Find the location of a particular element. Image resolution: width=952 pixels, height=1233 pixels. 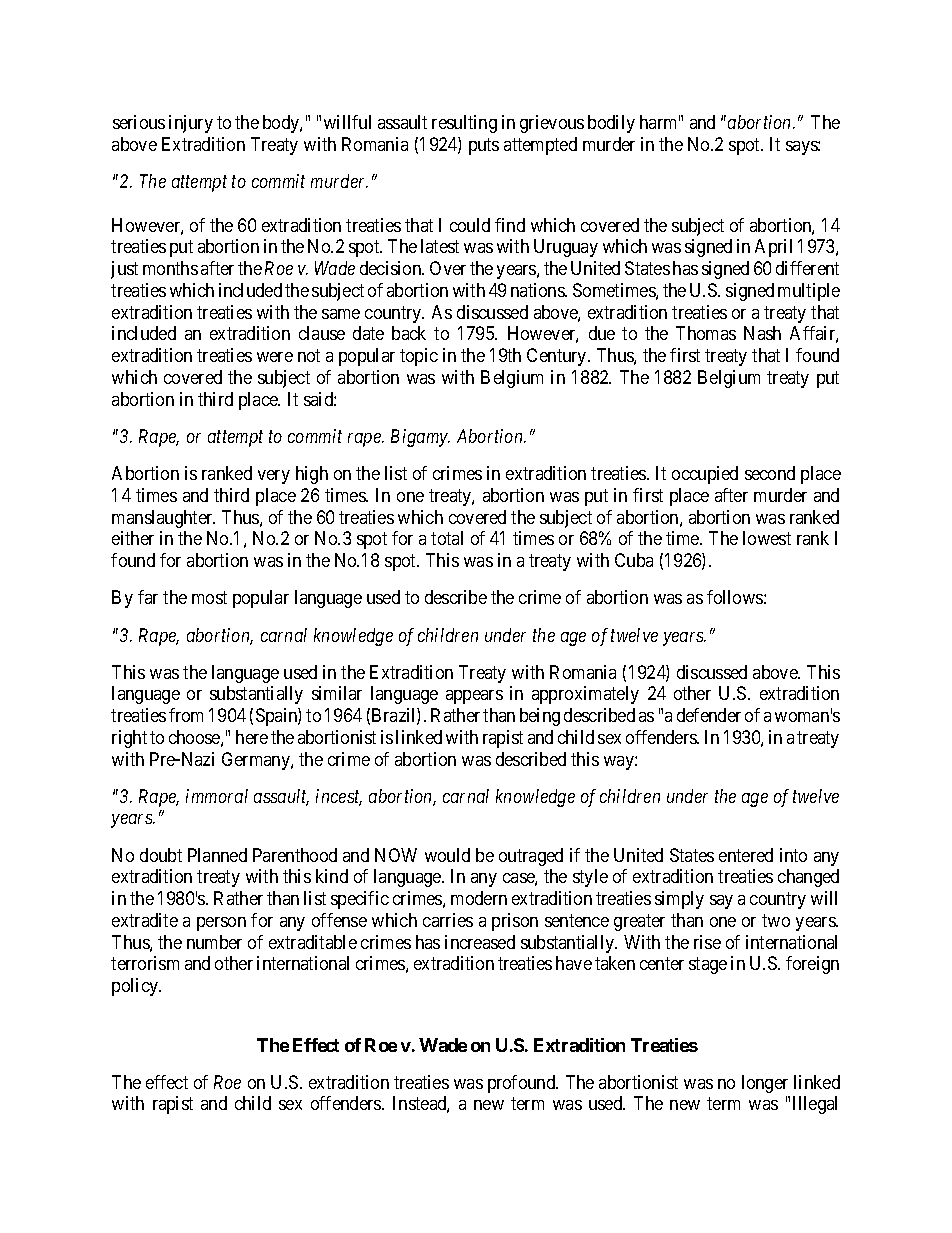

injury is located at coordinates (191, 124).
